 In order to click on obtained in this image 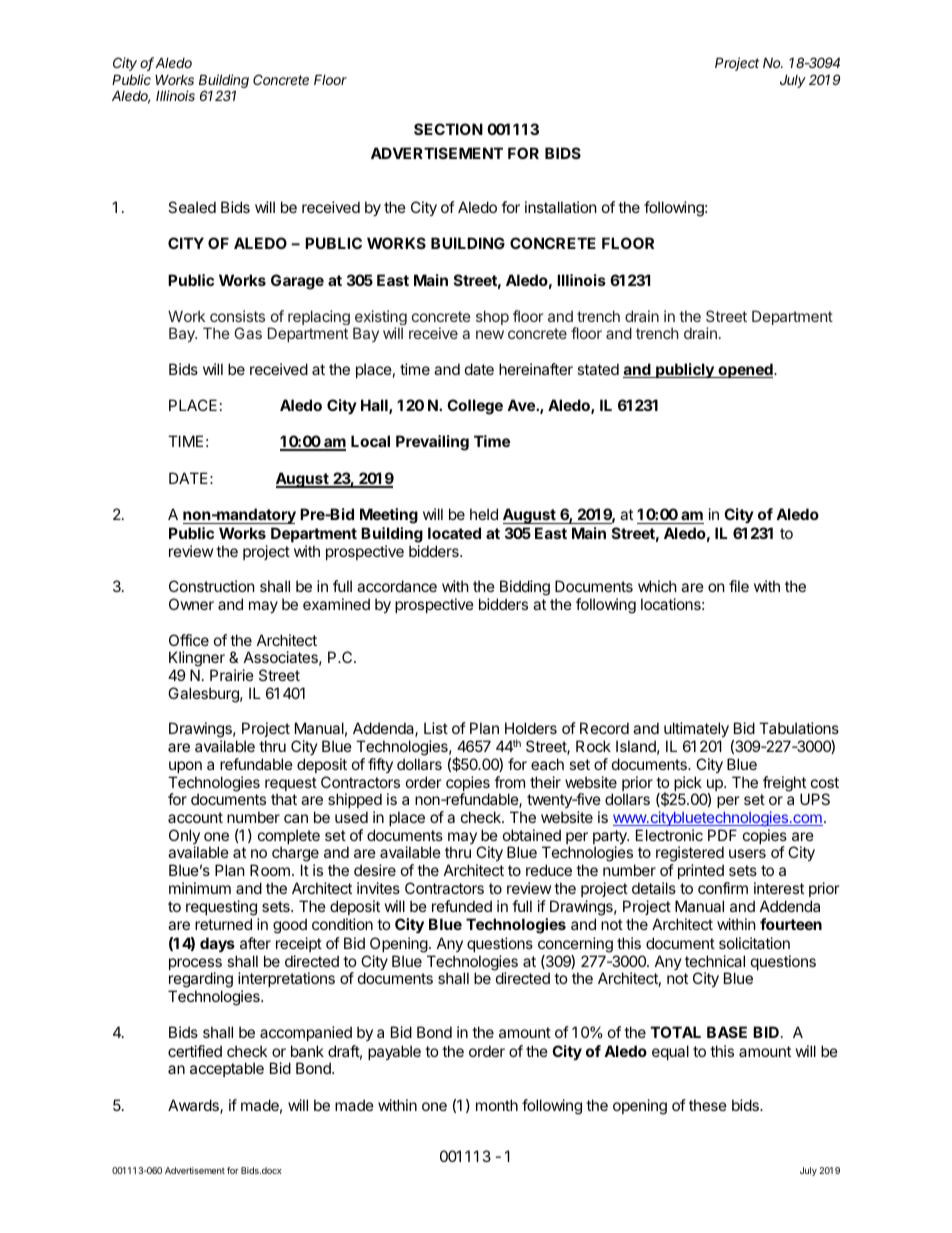, I will do `click(532, 835)`.
